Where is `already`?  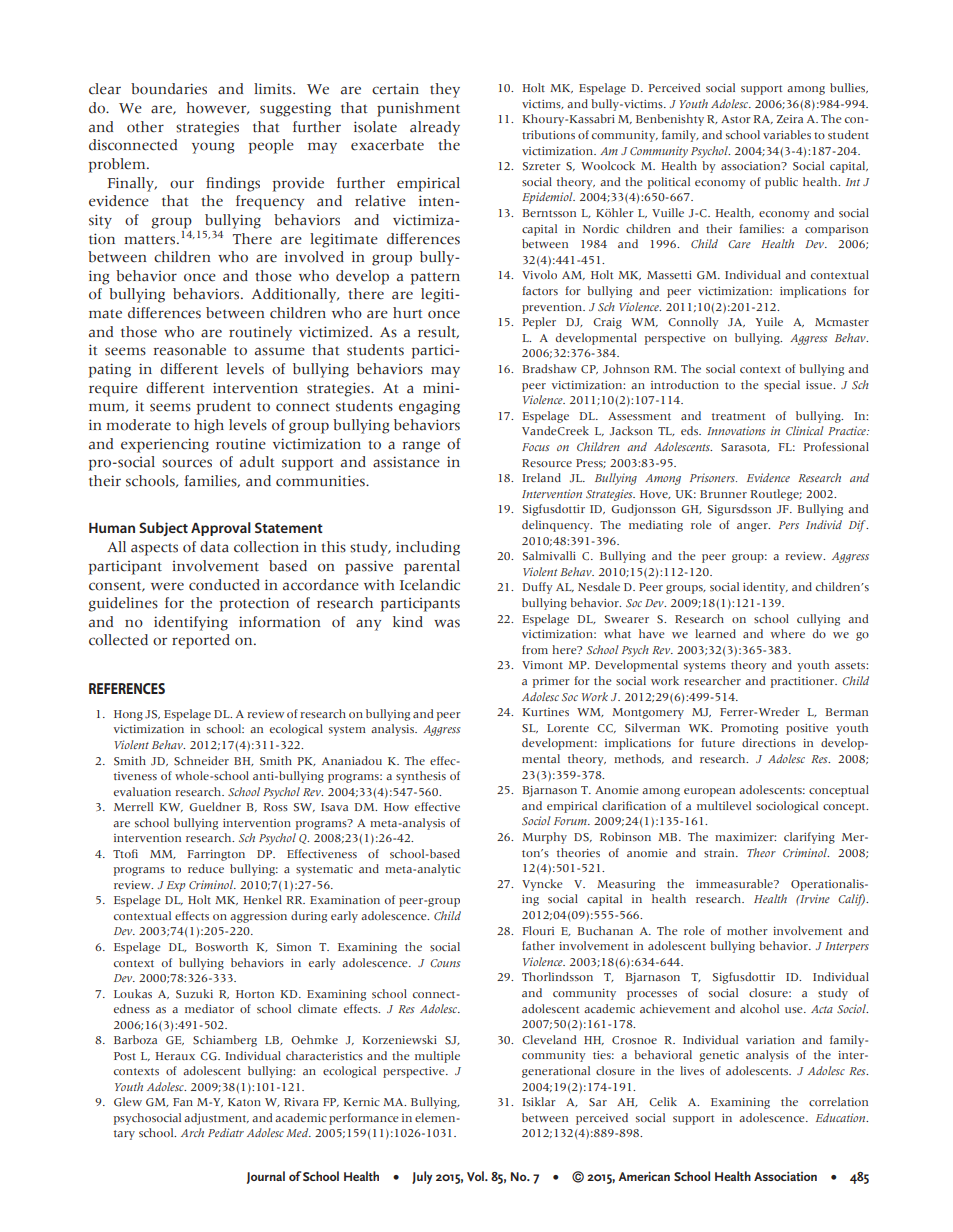 already is located at coordinates (435, 128).
